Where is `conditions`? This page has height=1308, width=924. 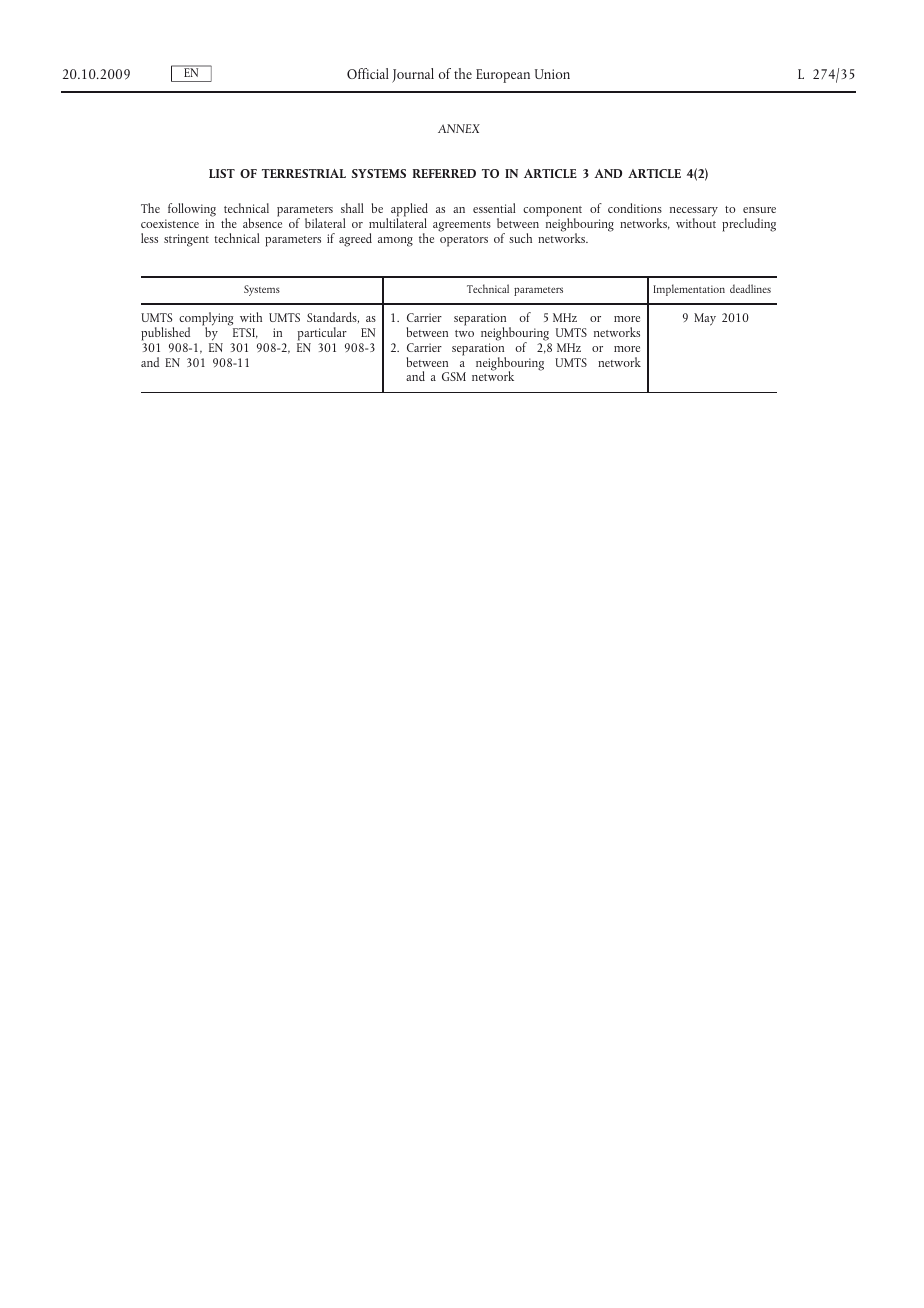 conditions is located at coordinates (635, 208).
